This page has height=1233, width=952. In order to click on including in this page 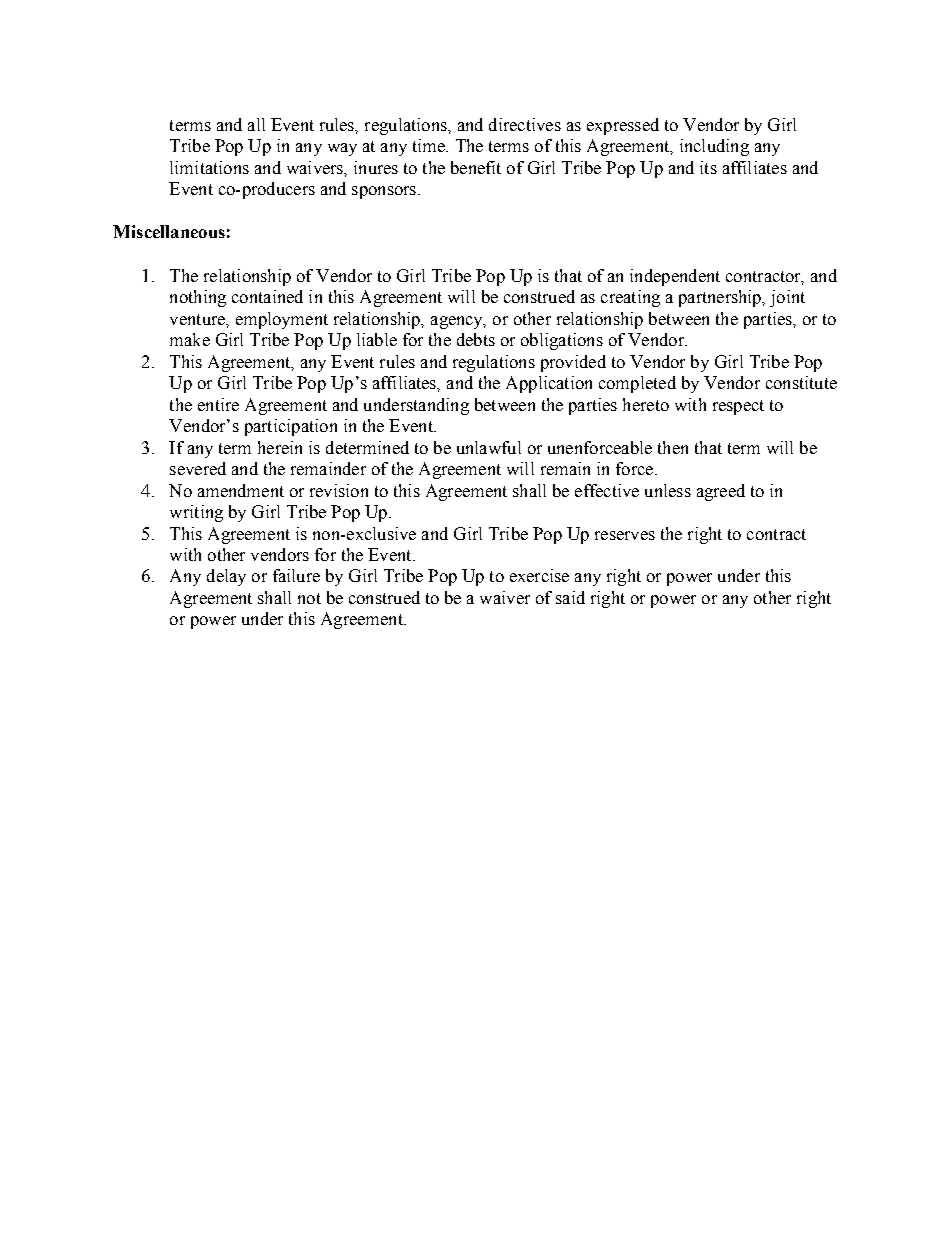, I will do `click(714, 147)`.
